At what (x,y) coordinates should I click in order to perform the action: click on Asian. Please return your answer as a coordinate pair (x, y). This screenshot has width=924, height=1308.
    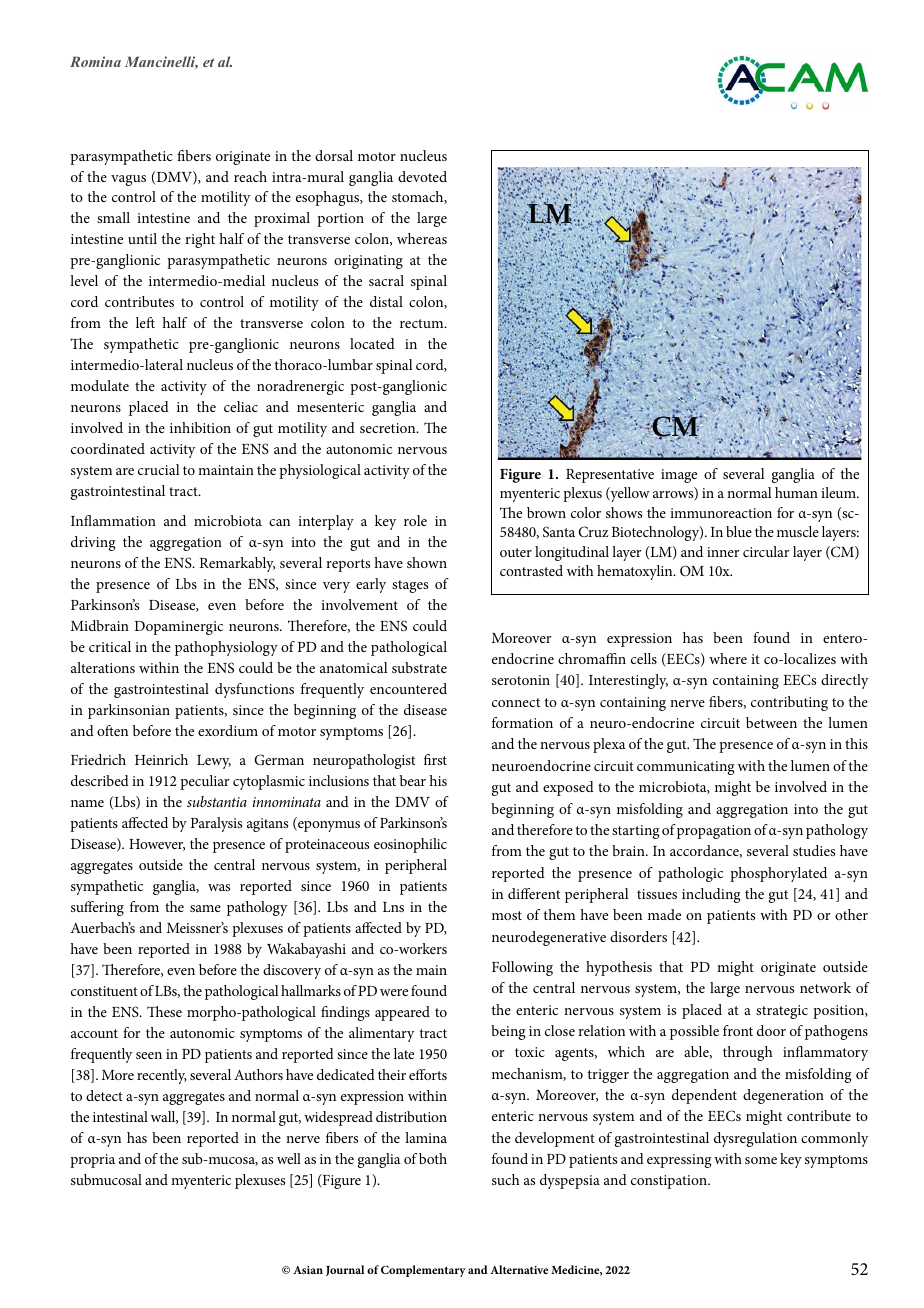
    Looking at the image, I should click on (308, 1270).
